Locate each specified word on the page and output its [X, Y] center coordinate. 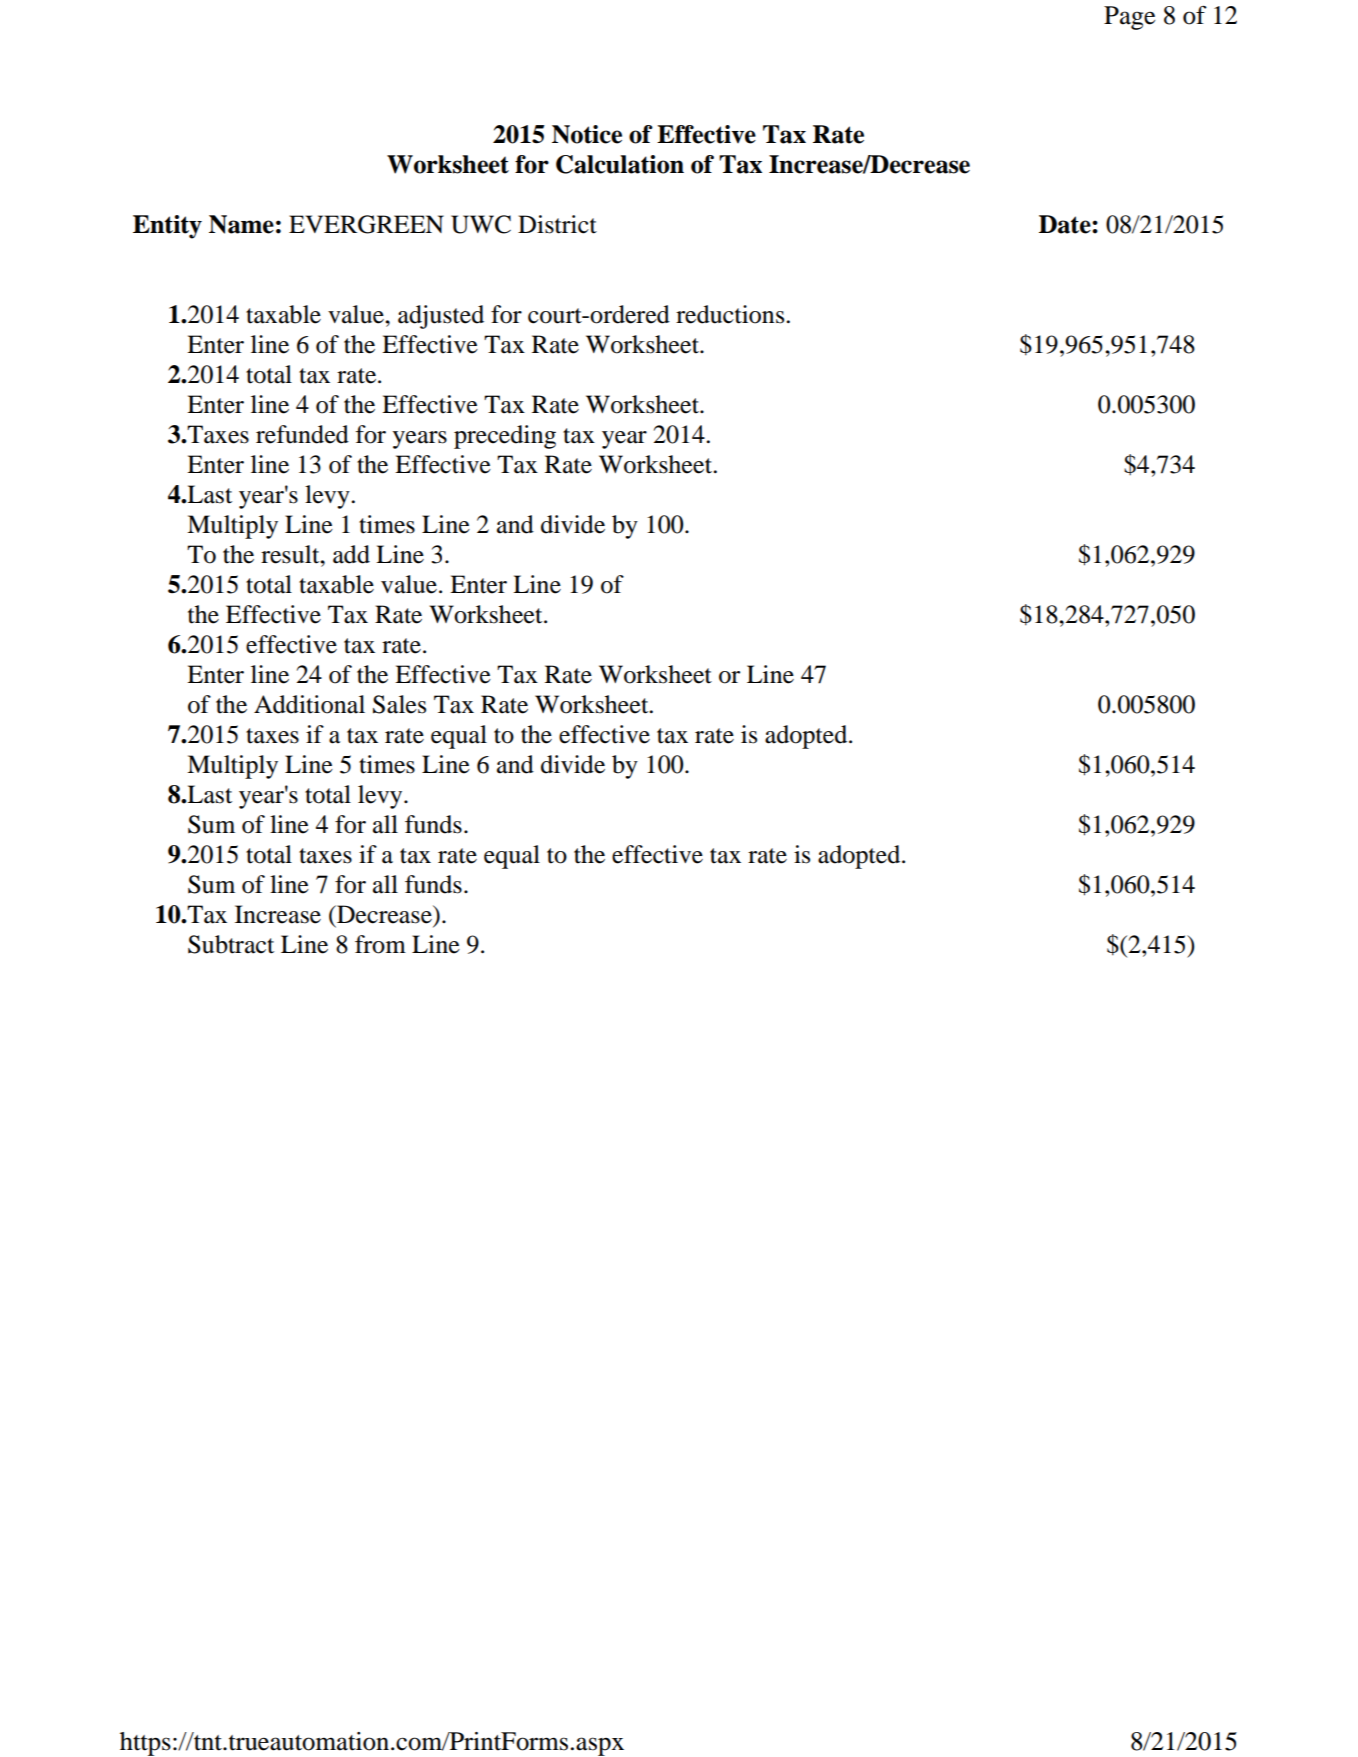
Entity [167, 227]
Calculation [620, 164]
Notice [587, 134]
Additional [309, 704]
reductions [731, 314]
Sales [399, 704]
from [380, 944]
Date [1066, 224]
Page [1129, 18]
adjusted [441, 317]
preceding [505, 437]
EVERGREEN [366, 224]
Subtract [231, 944]
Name [241, 224]
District [557, 224]
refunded [302, 434]
